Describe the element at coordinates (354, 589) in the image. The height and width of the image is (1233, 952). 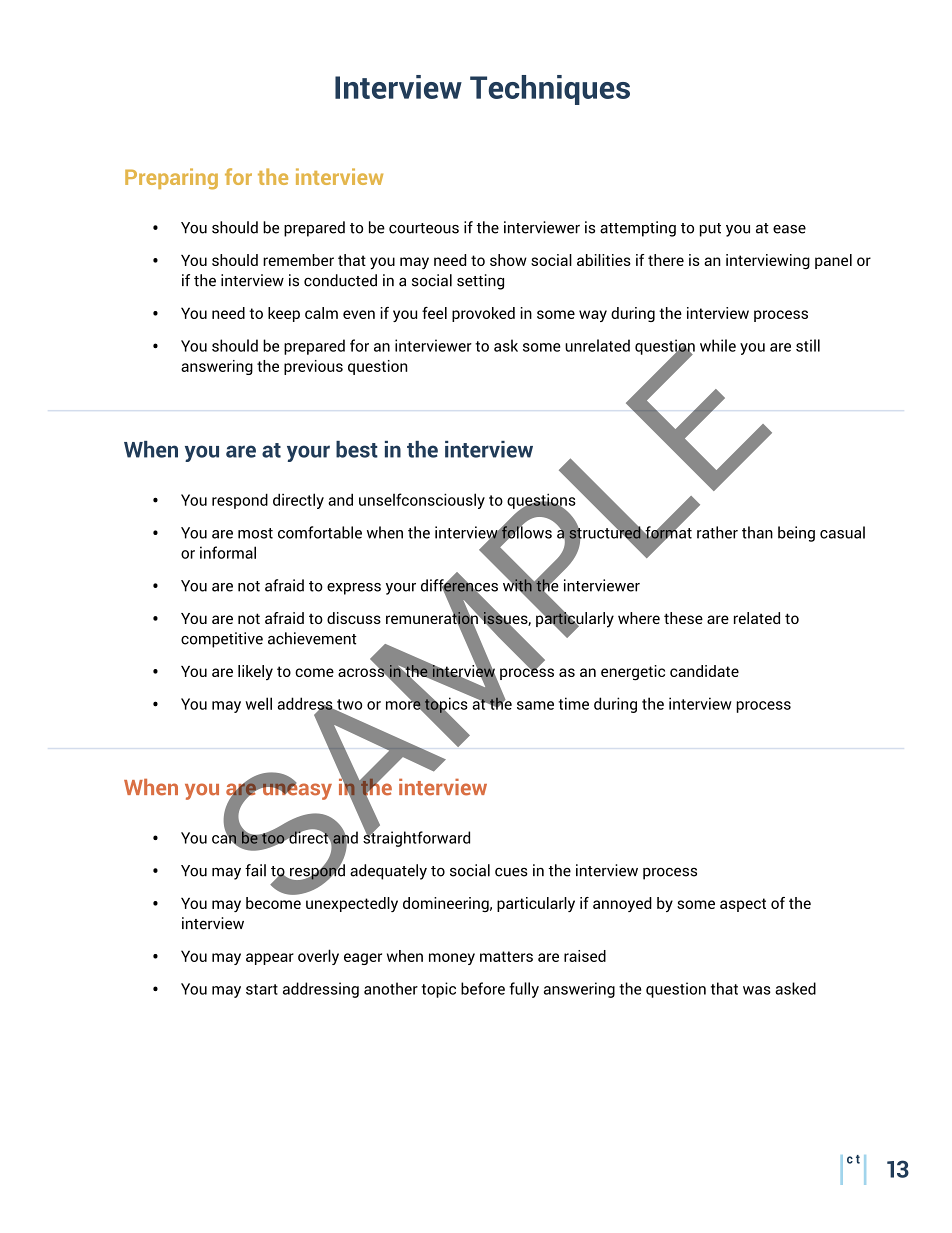
I see `express` at that location.
